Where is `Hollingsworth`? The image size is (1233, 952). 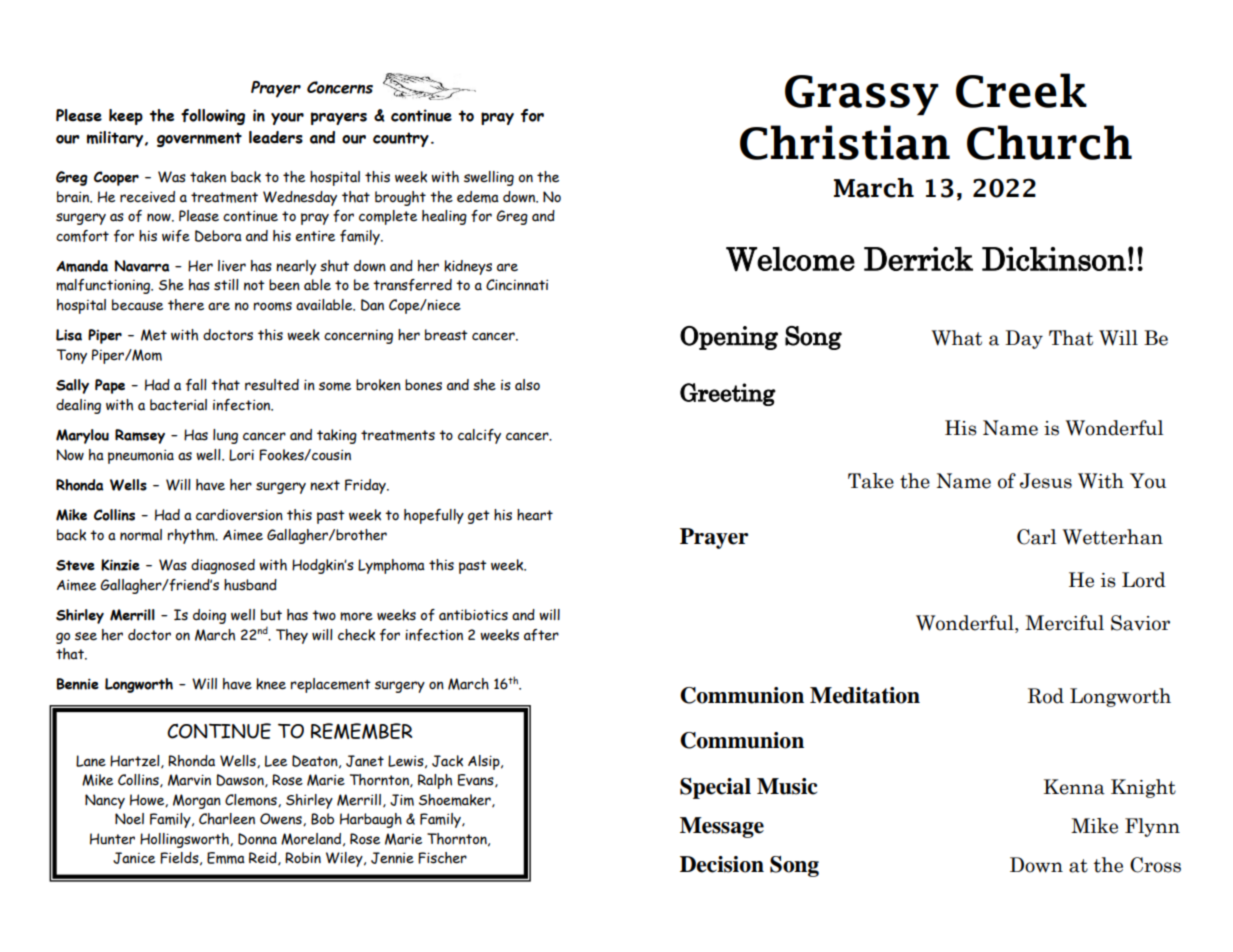 Hollingsworth is located at coordinates (185, 840).
